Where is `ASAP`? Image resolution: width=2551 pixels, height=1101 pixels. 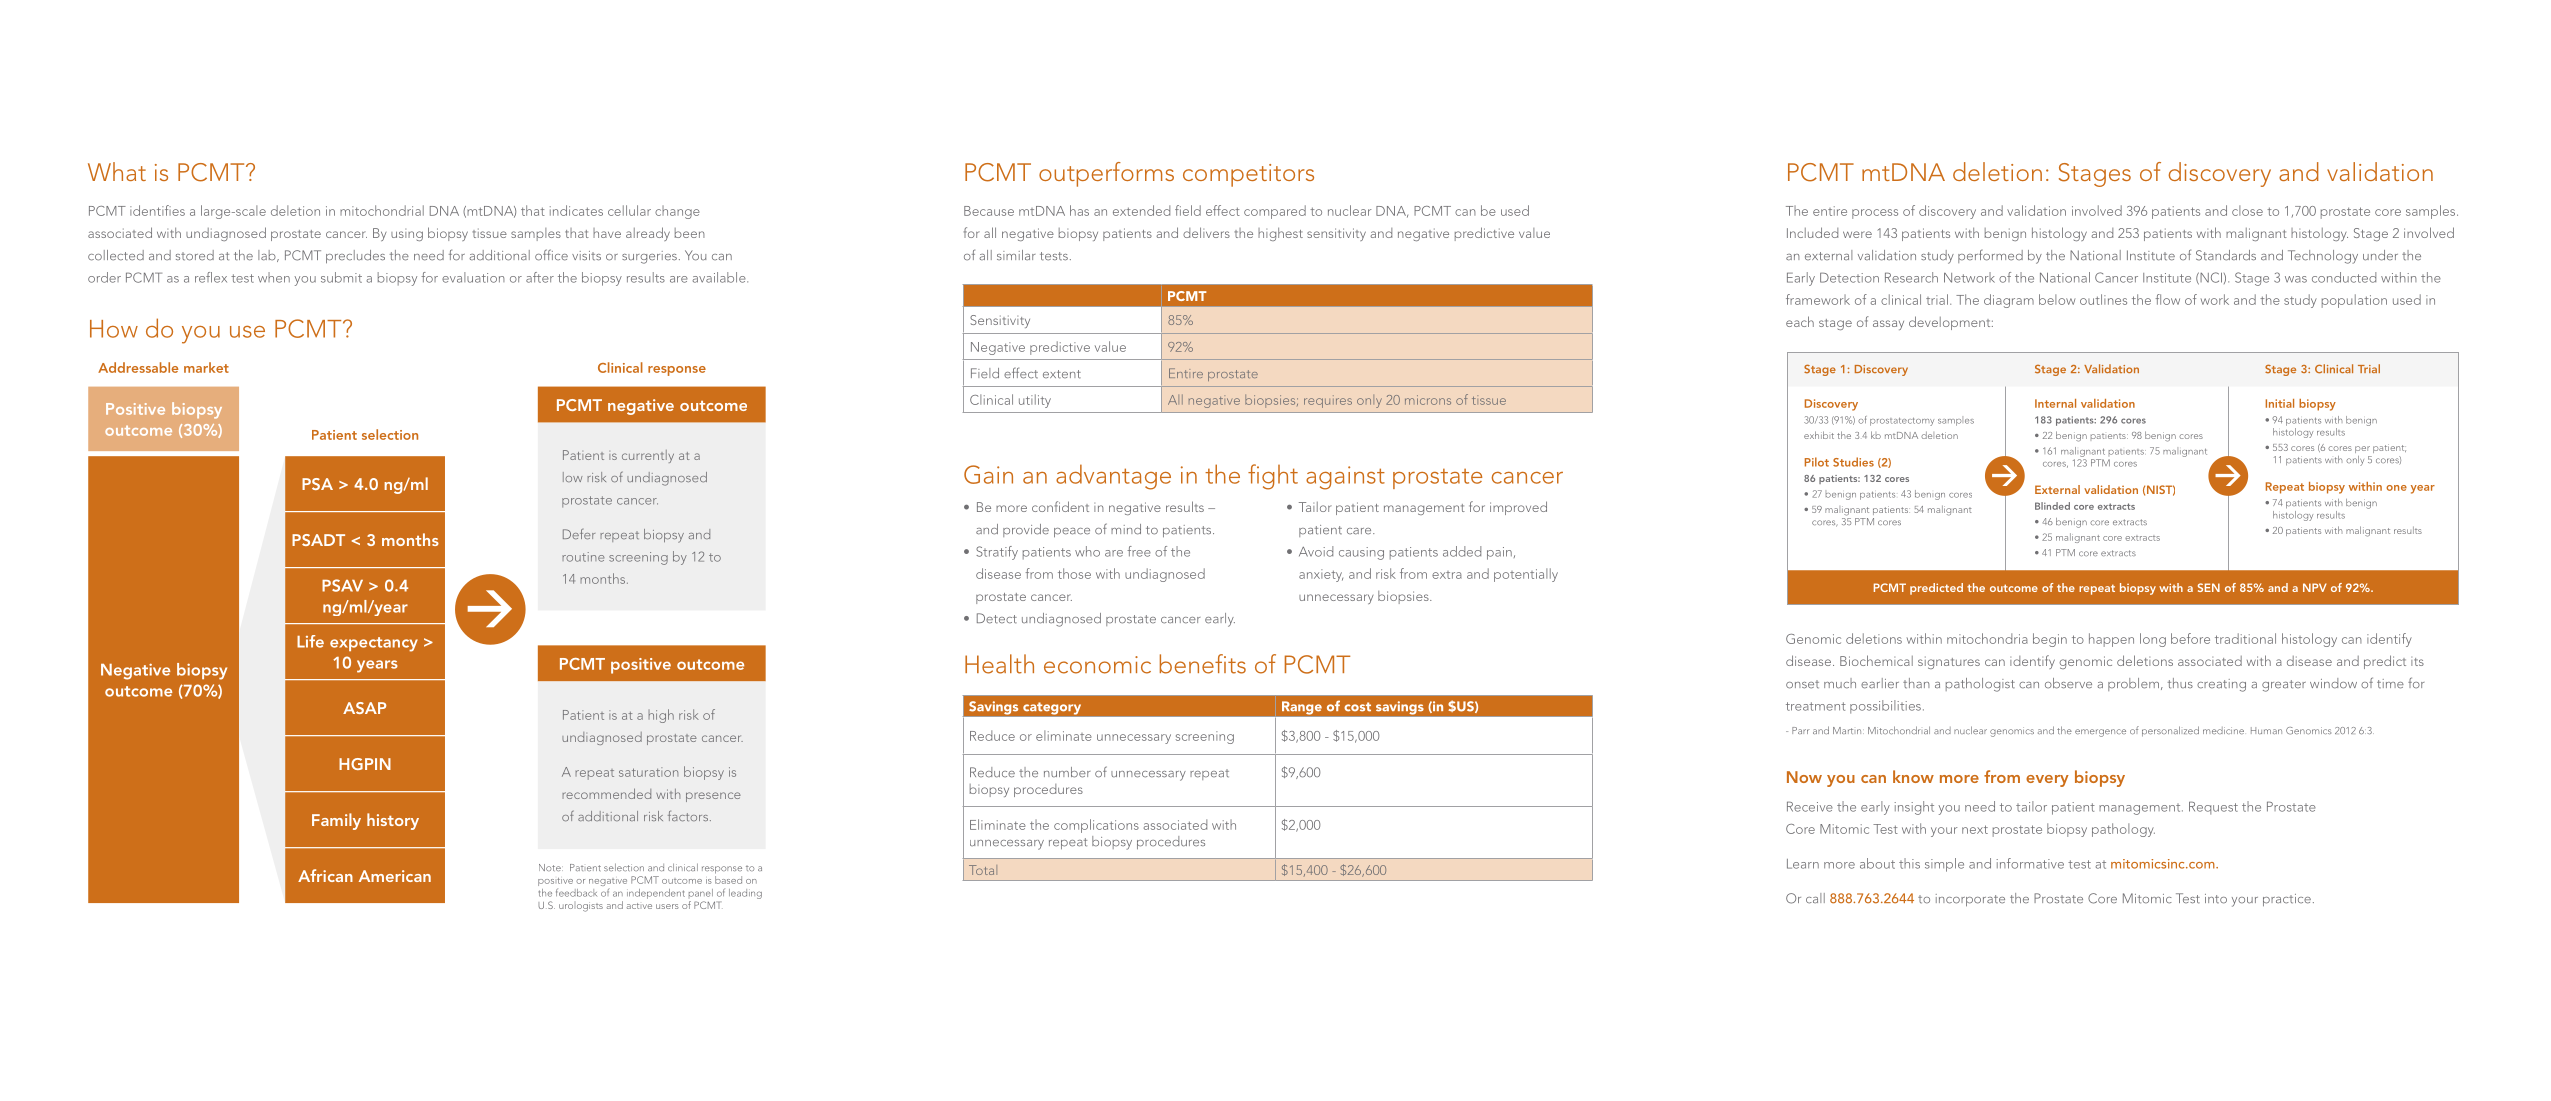 ASAP is located at coordinates (364, 708).
